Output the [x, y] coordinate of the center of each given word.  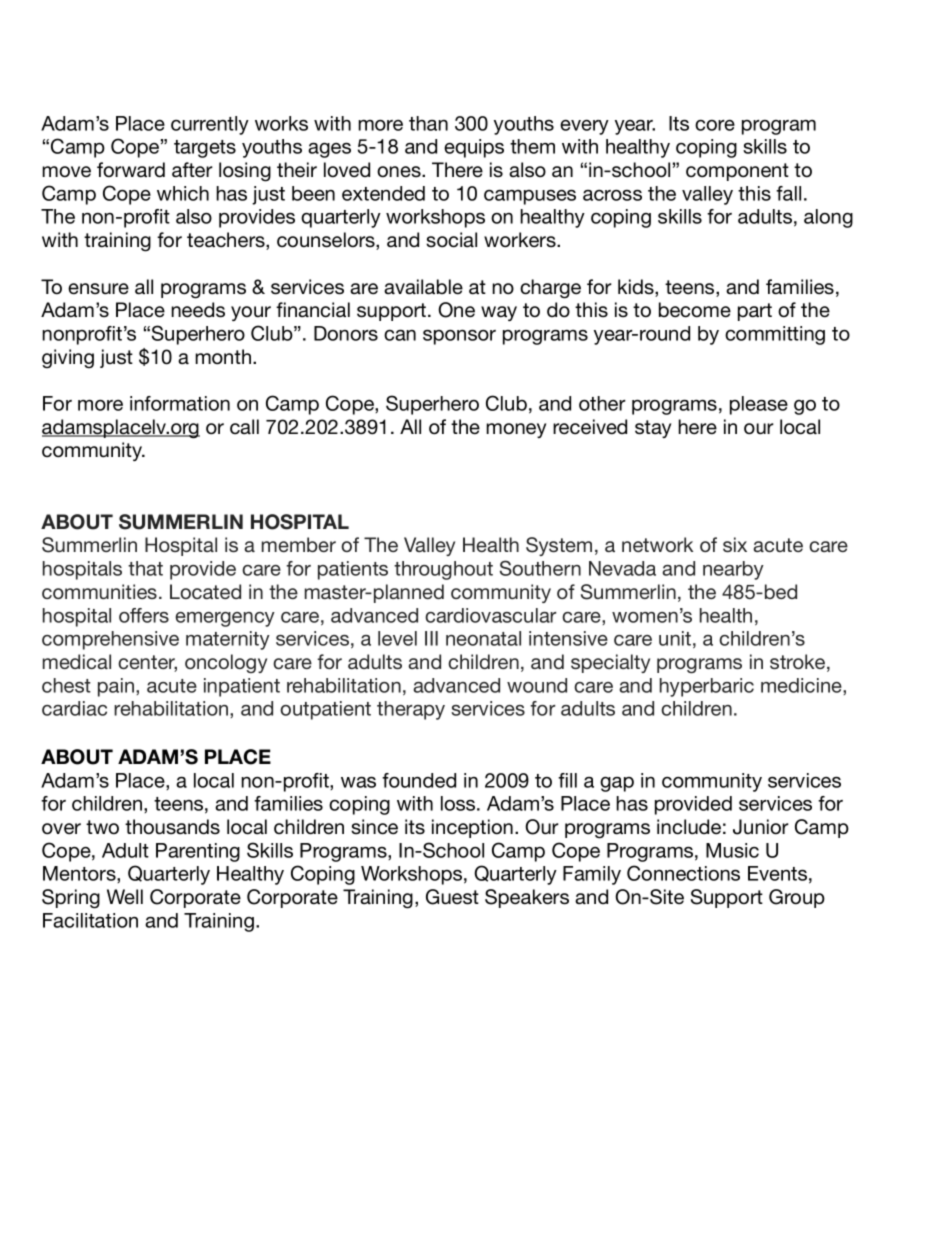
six [735, 544]
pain [117, 687]
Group [797, 898]
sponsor [459, 337]
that [145, 568]
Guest [452, 897]
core [715, 125]
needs [198, 310]
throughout [443, 570]
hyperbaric [707, 687]
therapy [411, 710]
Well [125, 897]
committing [775, 335]
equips [474, 148]
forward [131, 170]
